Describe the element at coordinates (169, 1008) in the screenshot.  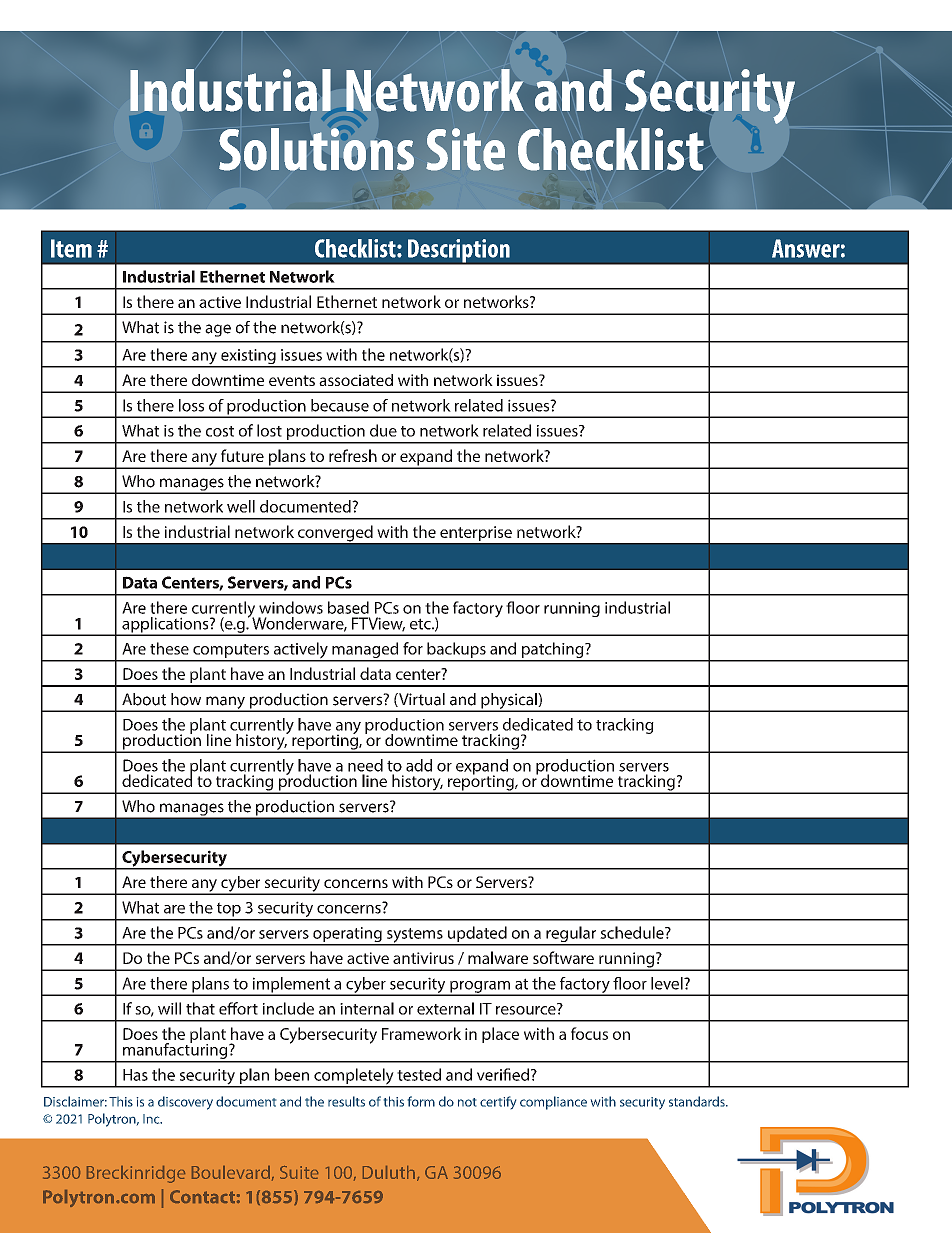
I see `will` at that location.
